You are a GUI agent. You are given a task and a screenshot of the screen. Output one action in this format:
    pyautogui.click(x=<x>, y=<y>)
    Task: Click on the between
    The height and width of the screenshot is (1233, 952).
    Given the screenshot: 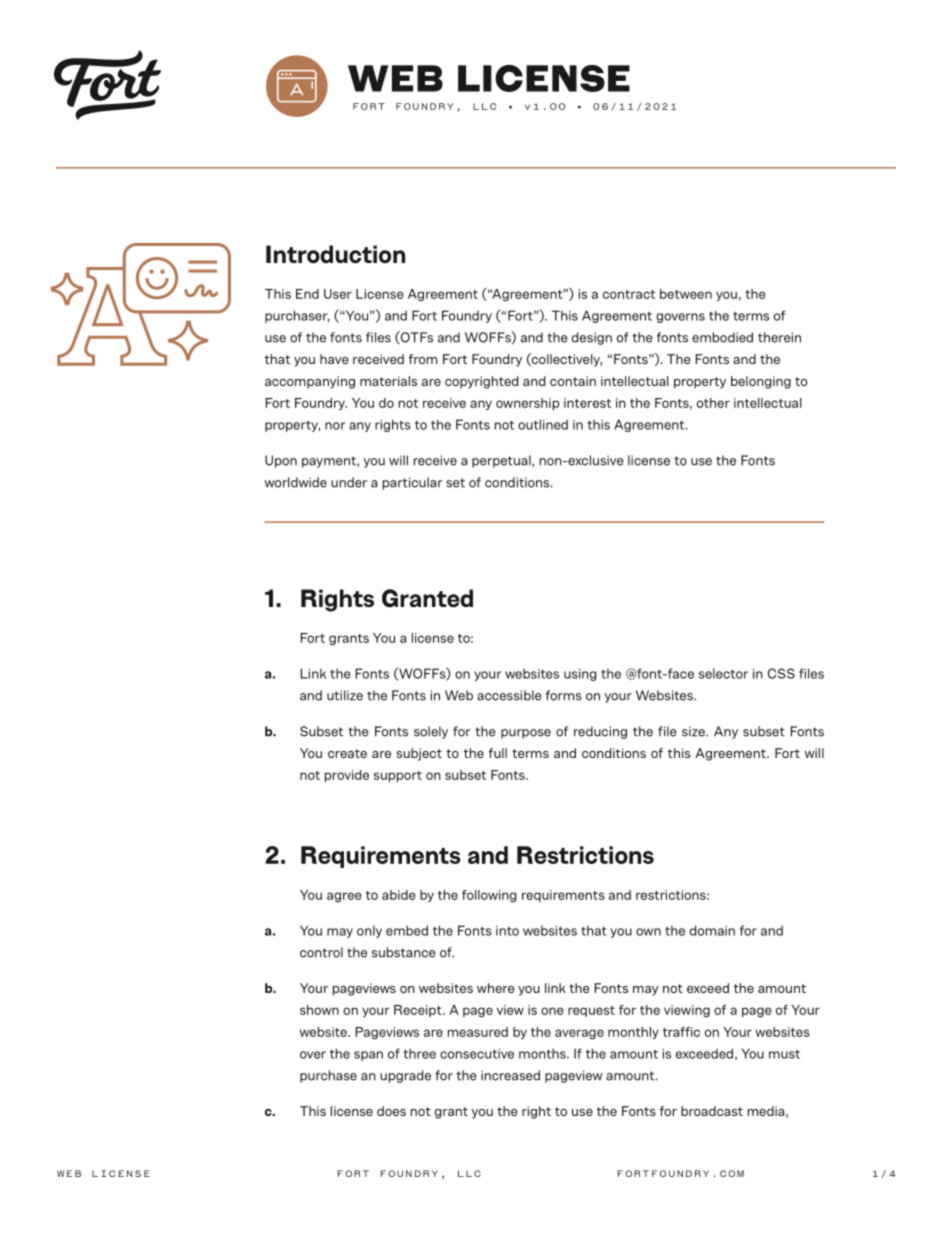 What is the action you would take?
    pyautogui.click(x=686, y=294)
